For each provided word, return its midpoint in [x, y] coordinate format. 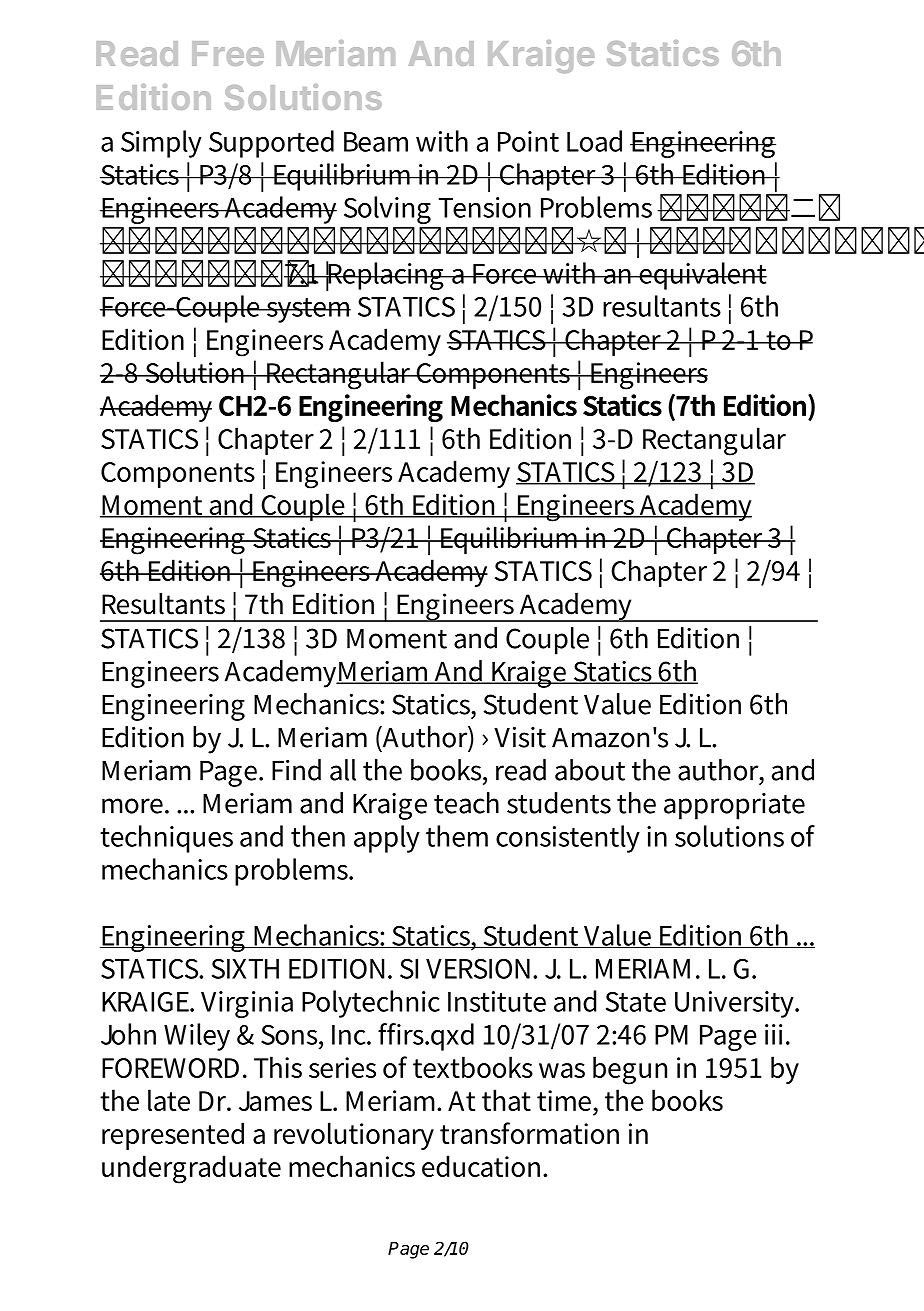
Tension [485, 207]
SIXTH [245, 969]
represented [173, 1136]
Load [594, 141]
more [134, 806]
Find [296, 770]
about [590, 770]
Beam [376, 142]
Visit [520, 737]
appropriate [734, 806]
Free [228, 53]
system [307, 310]
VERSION [478, 969]
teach [466, 803]
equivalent [702, 276]
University [736, 1004]
